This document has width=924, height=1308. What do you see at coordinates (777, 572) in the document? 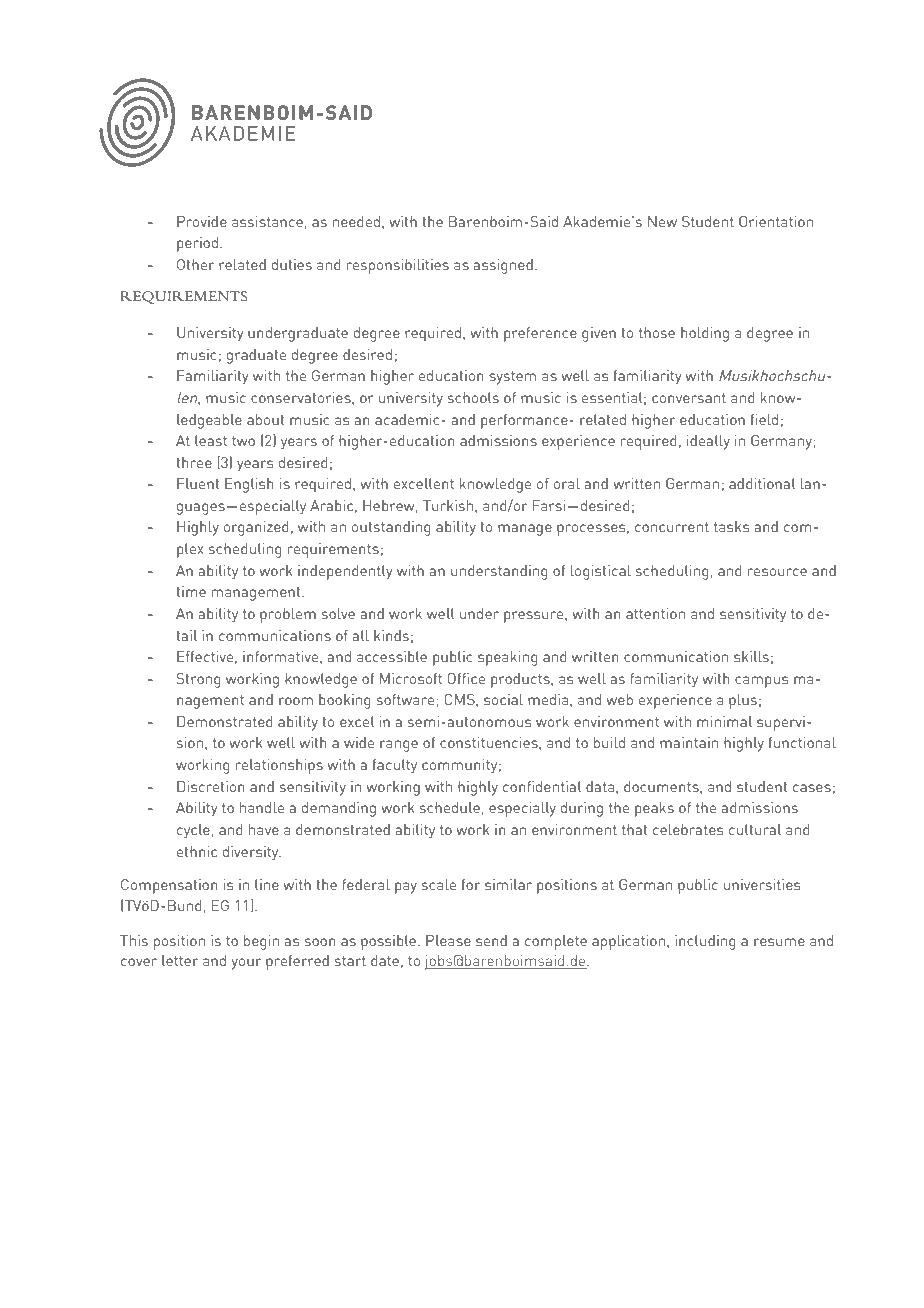
I see `resource` at bounding box center [777, 572].
